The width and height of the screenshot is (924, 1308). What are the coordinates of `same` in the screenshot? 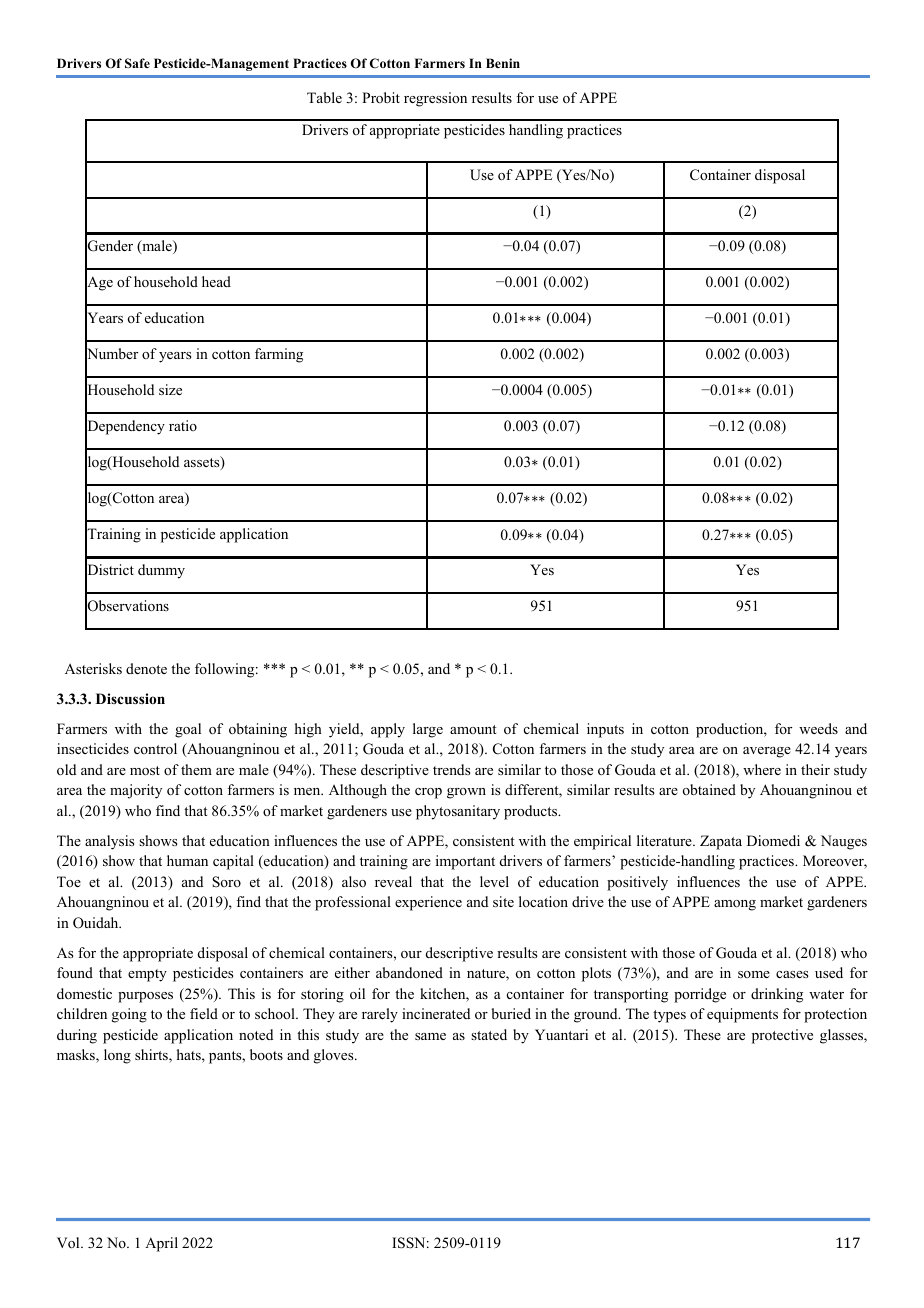 It's located at (430, 1036).
